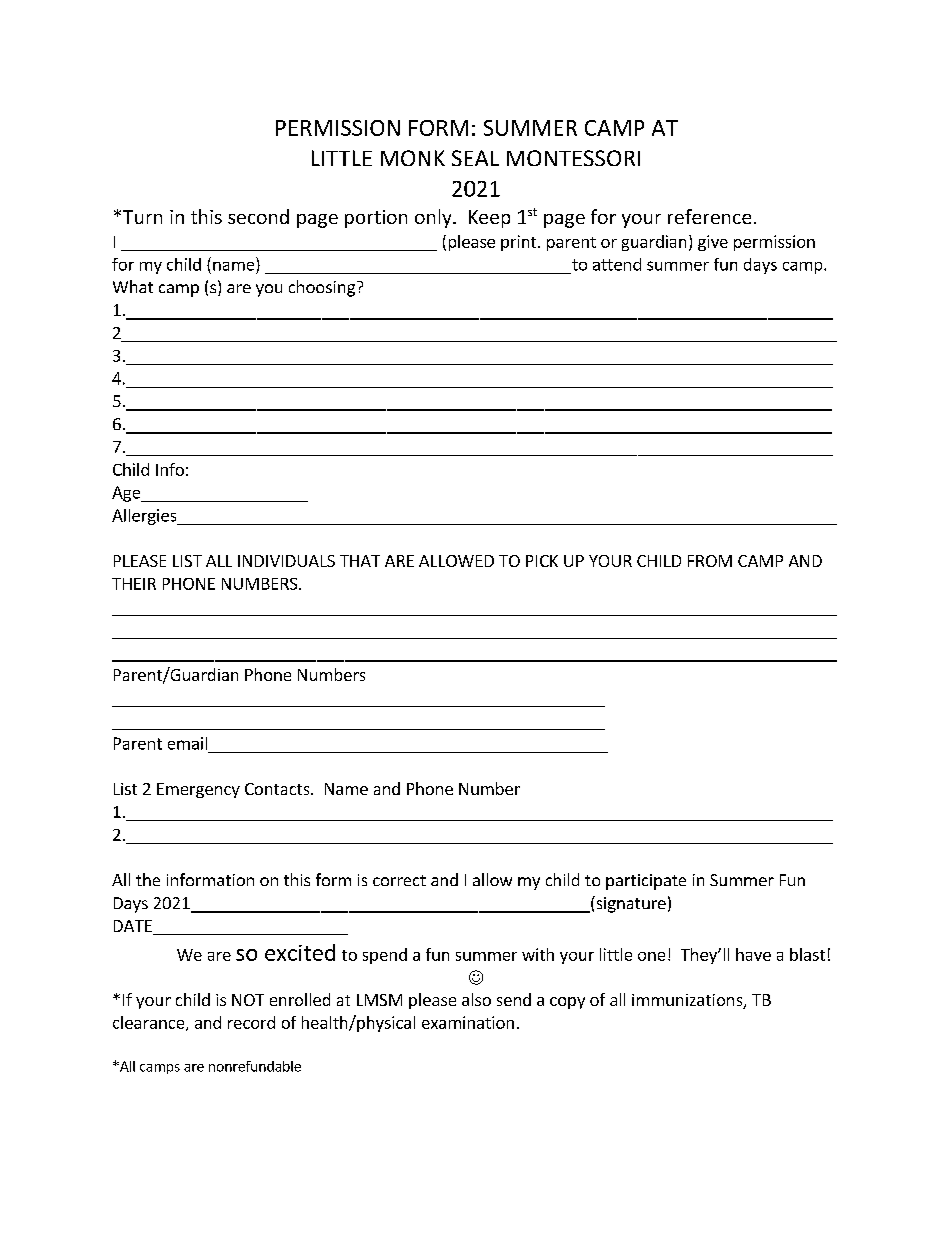 Image resolution: width=952 pixels, height=1233 pixels. I want to click on THEIR, so click(134, 584).
